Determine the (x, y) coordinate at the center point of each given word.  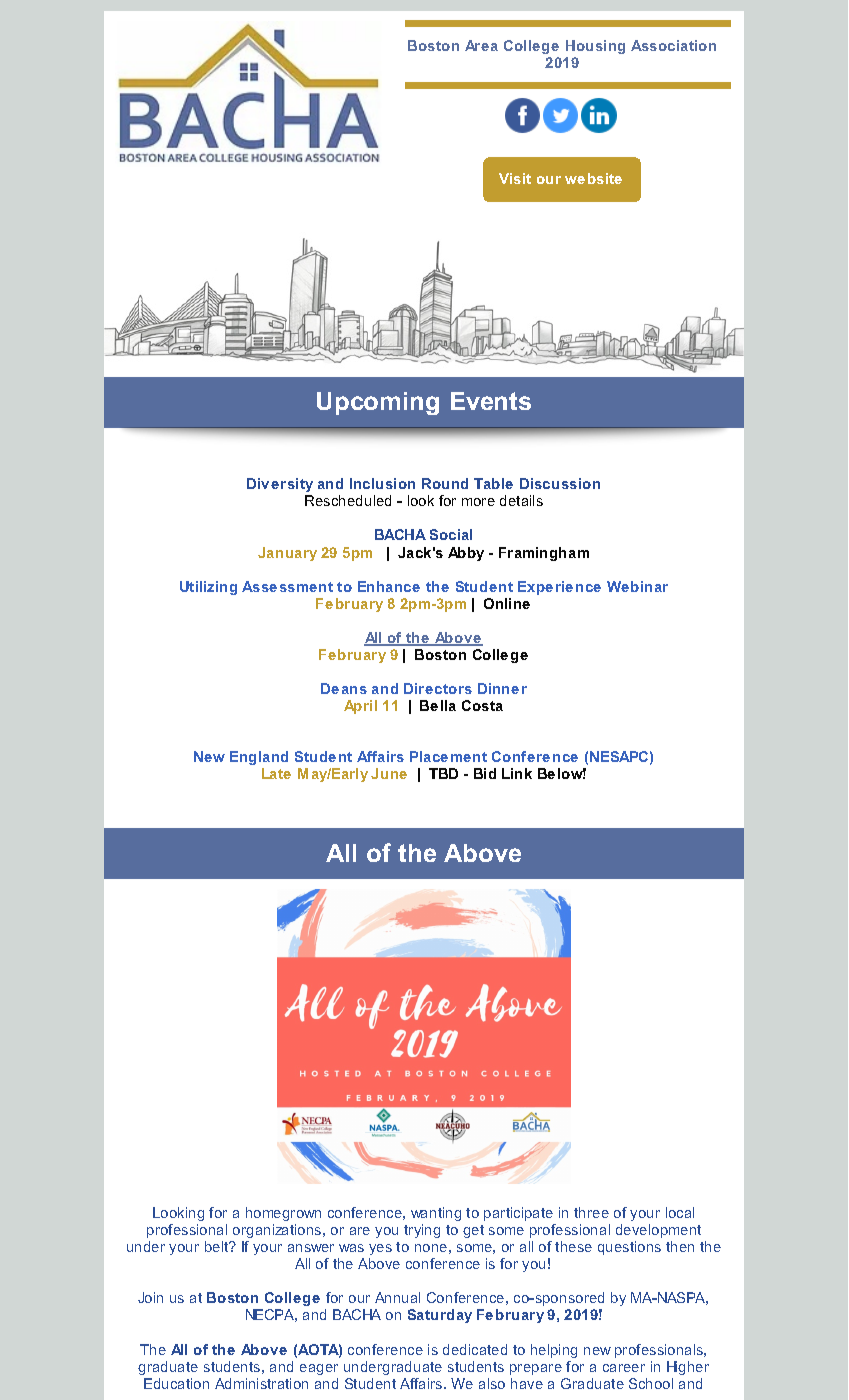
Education (176, 1383)
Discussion (560, 483)
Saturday (440, 1316)
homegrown (283, 1214)
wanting (436, 1214)
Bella (438, 705)
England (259, 758)
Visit (515, 178)
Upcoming (378, 403)
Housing (595, 47)
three (591, 1212)
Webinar (637, 586)
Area (481, 45)
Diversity (280, 485)
